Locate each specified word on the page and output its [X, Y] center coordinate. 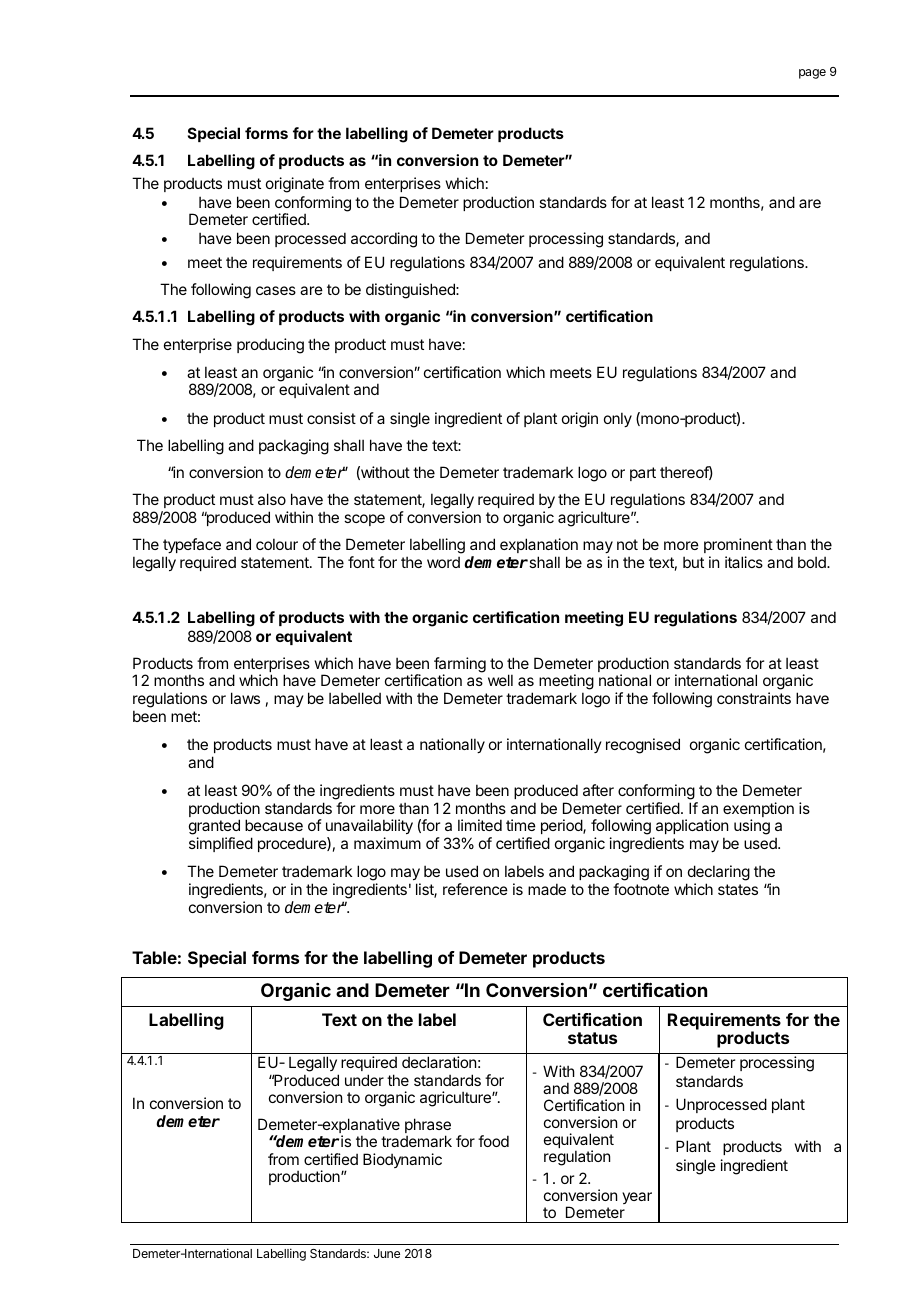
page [812, 74]
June [387, 1253]
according [384, 240]
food [493, 1141]
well [500, 680]
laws [245, 698]
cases [276, 290]
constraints [754, 698]
